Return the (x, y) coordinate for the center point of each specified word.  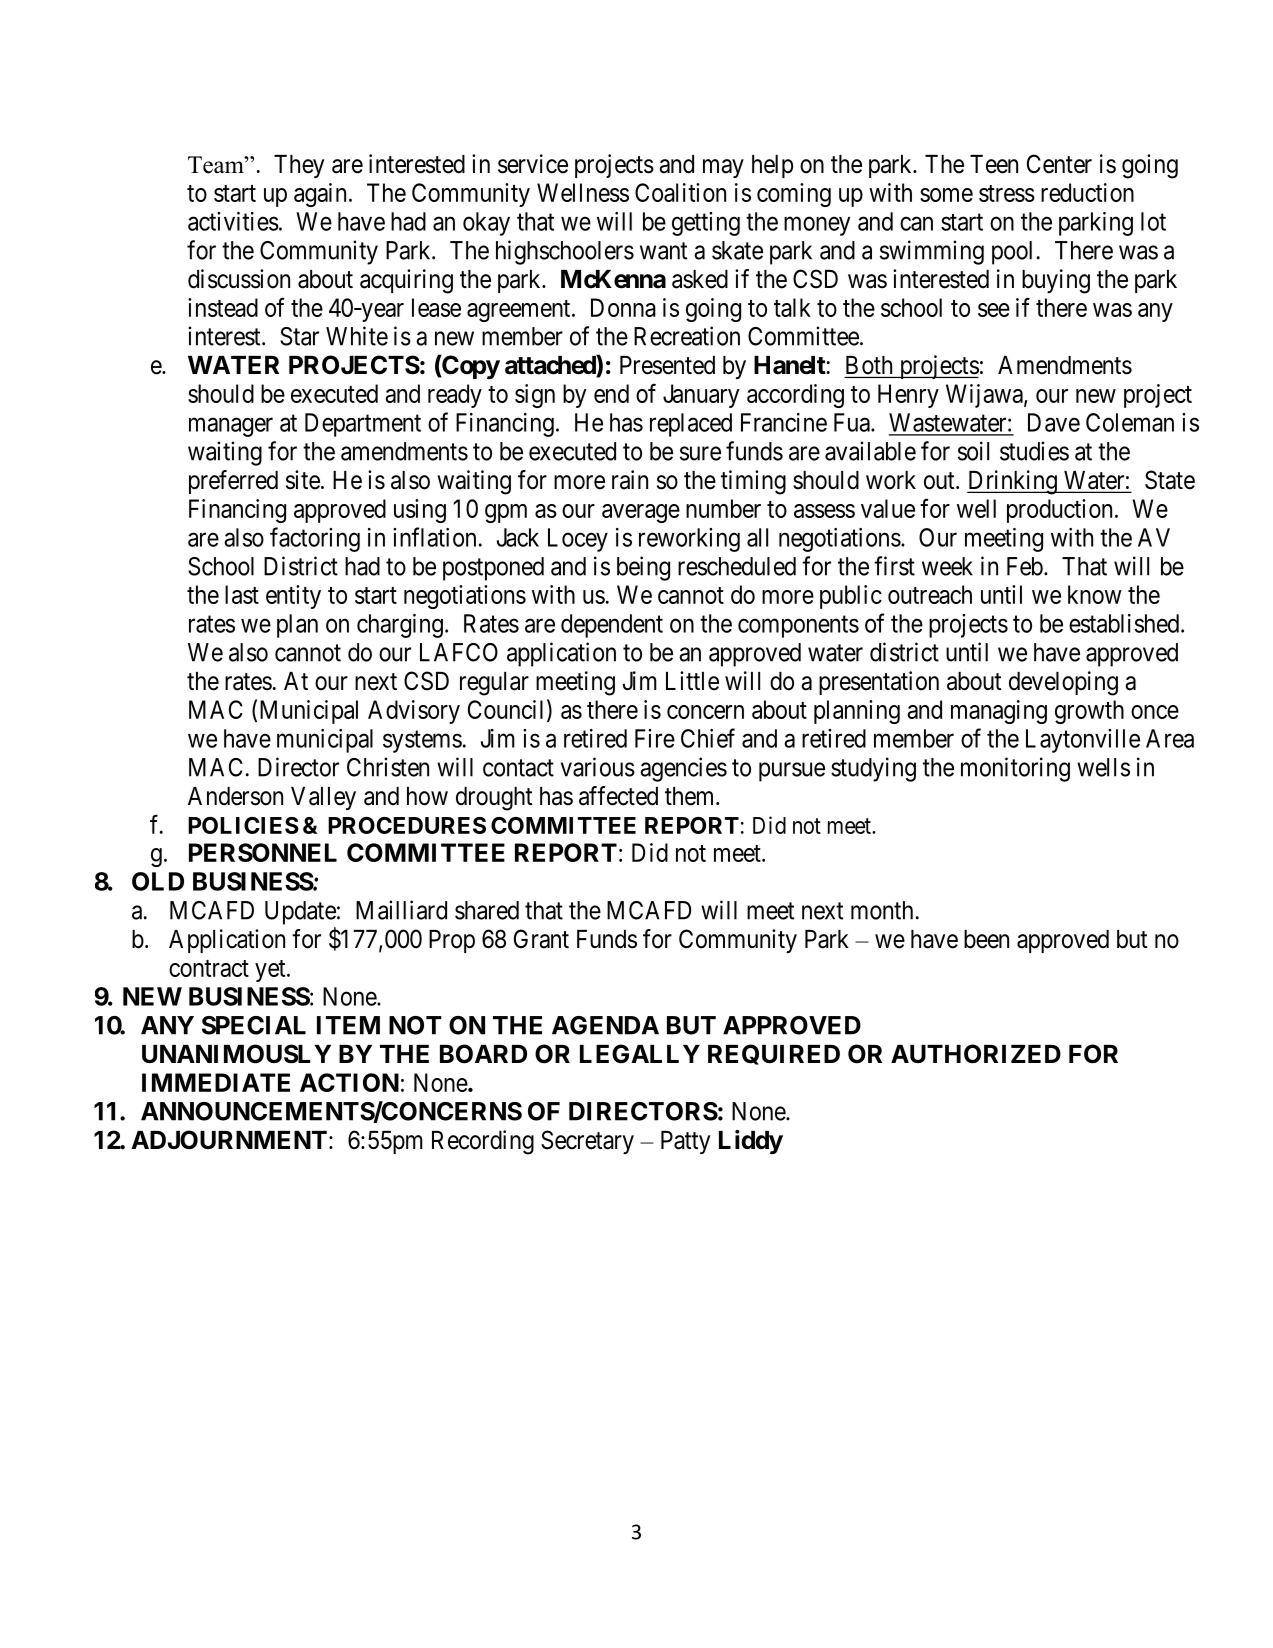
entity (293, 597)
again (320, 195)
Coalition (680, 192)
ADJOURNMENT (229, 1140)
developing (1063, 683)
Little (692, 681)
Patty (685, 1142)
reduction (1087, 192)
